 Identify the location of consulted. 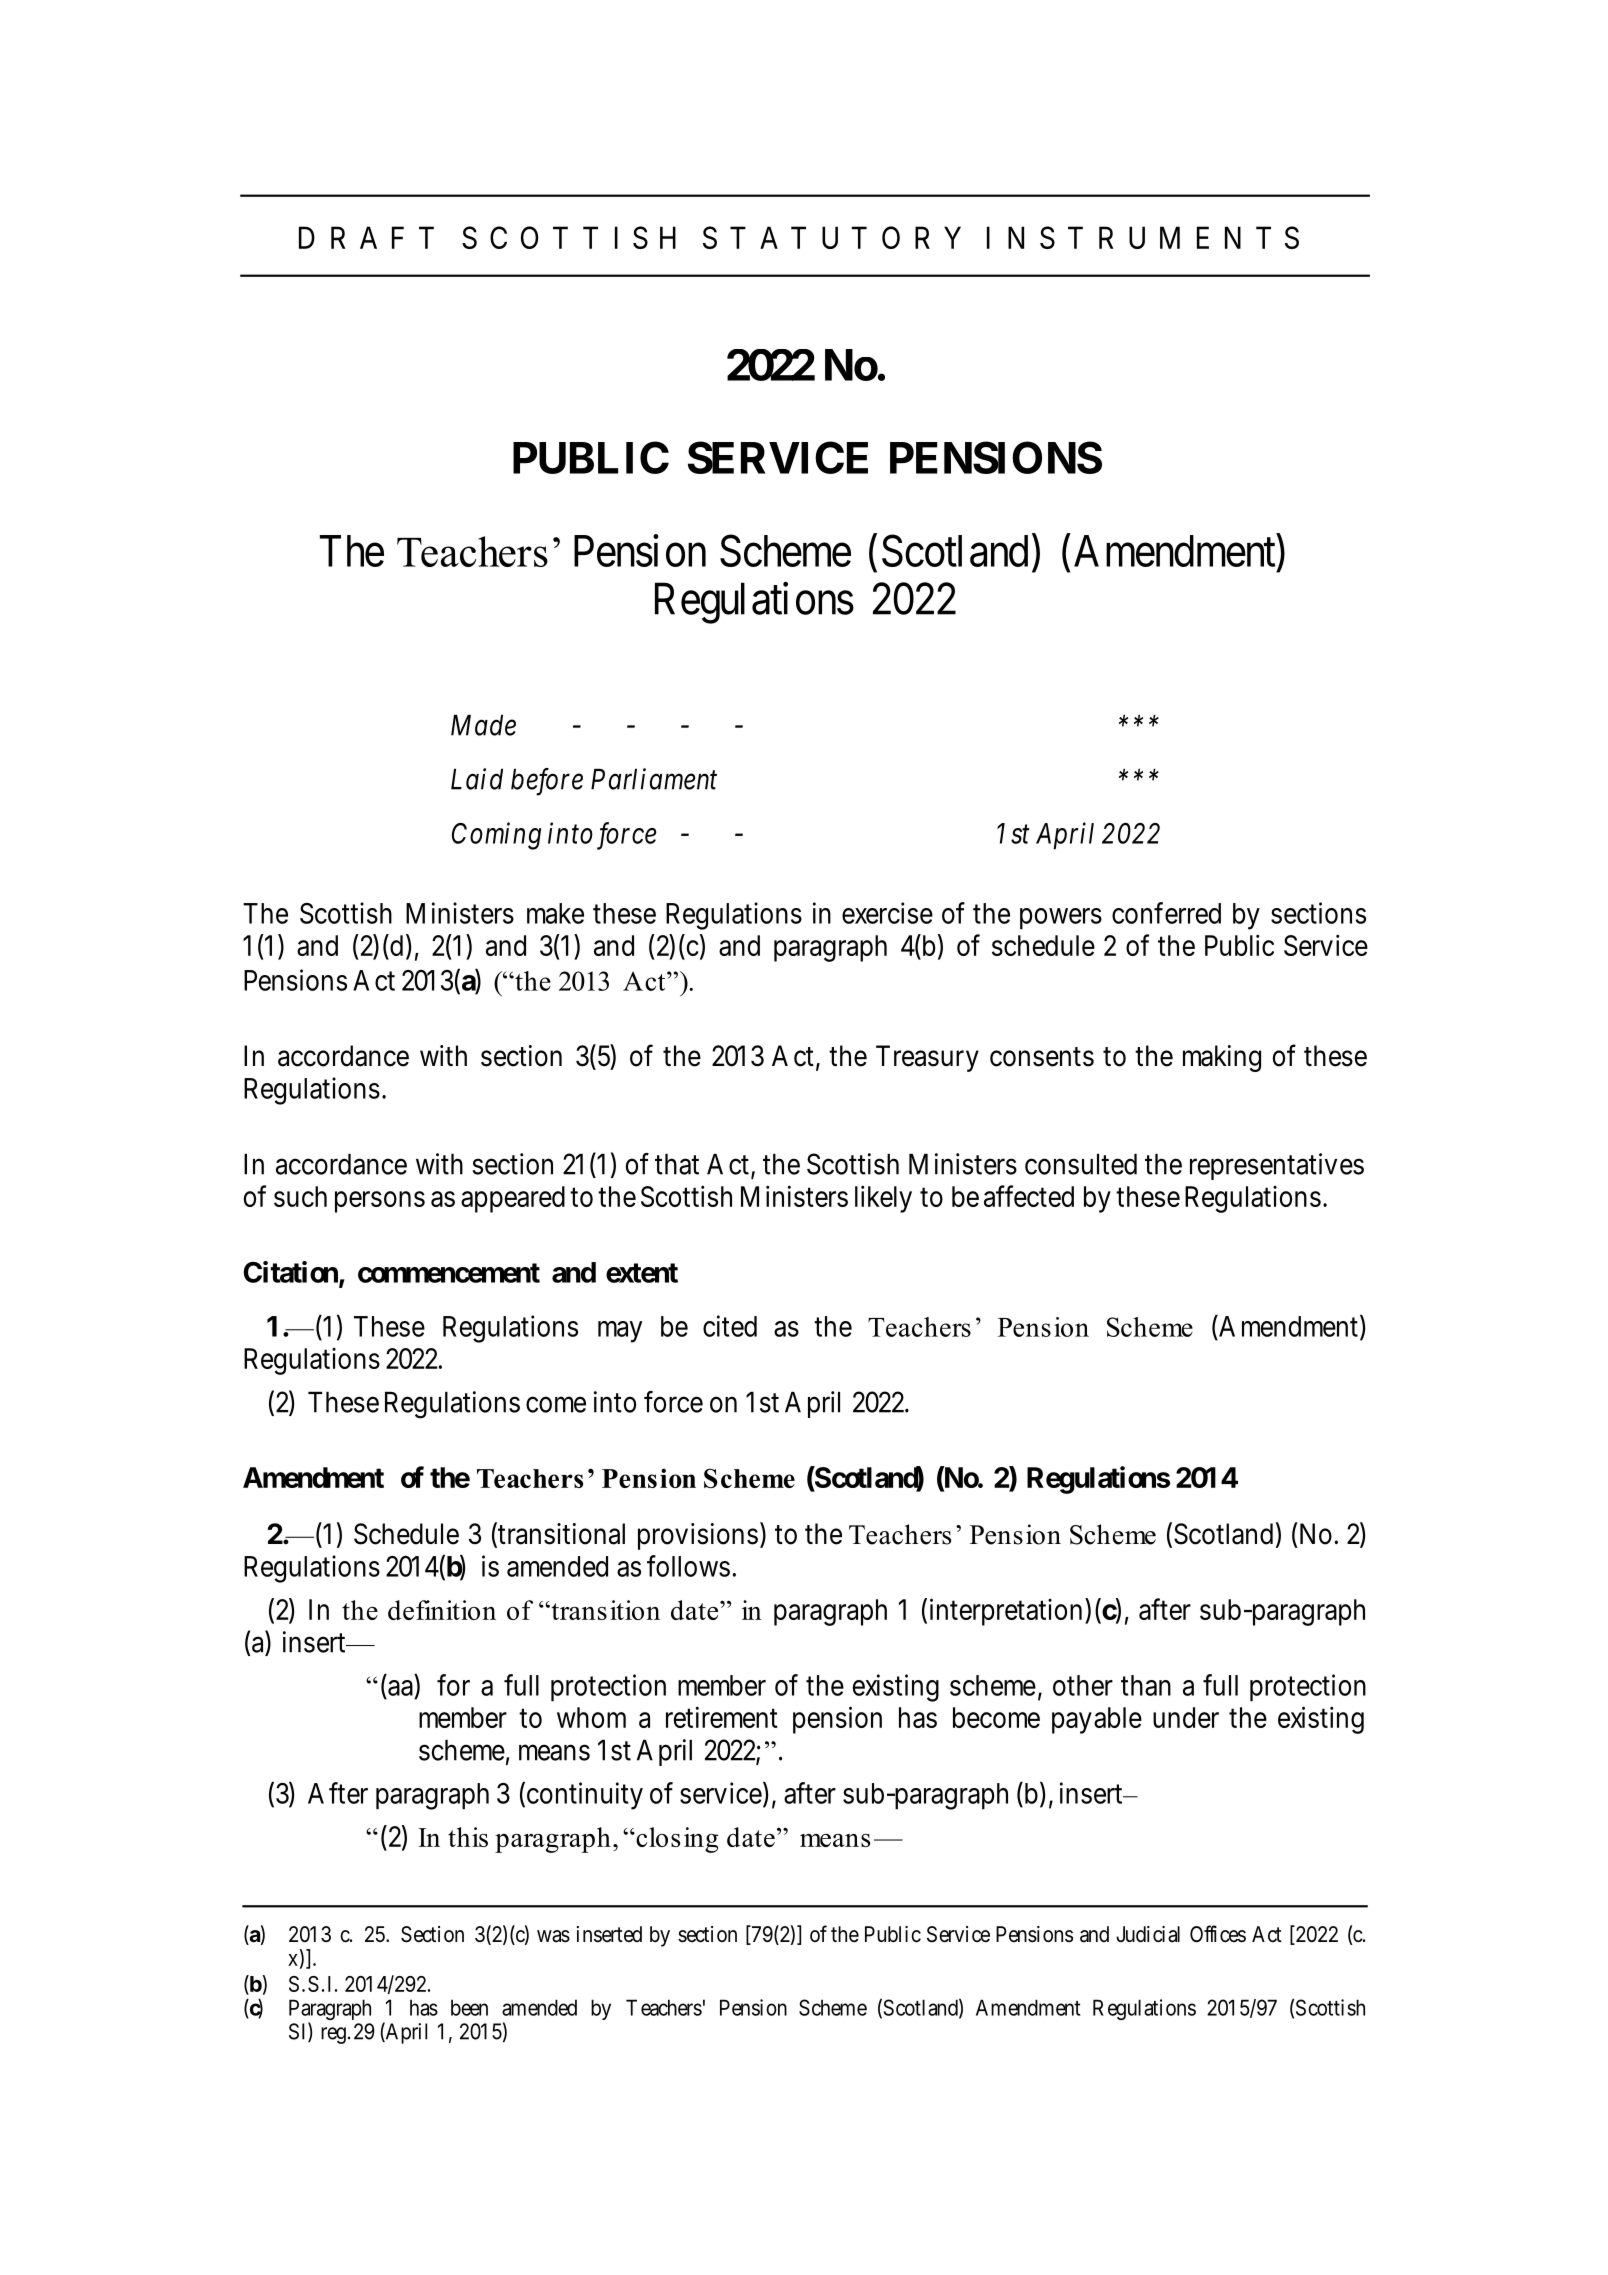
(1081, 1164).
